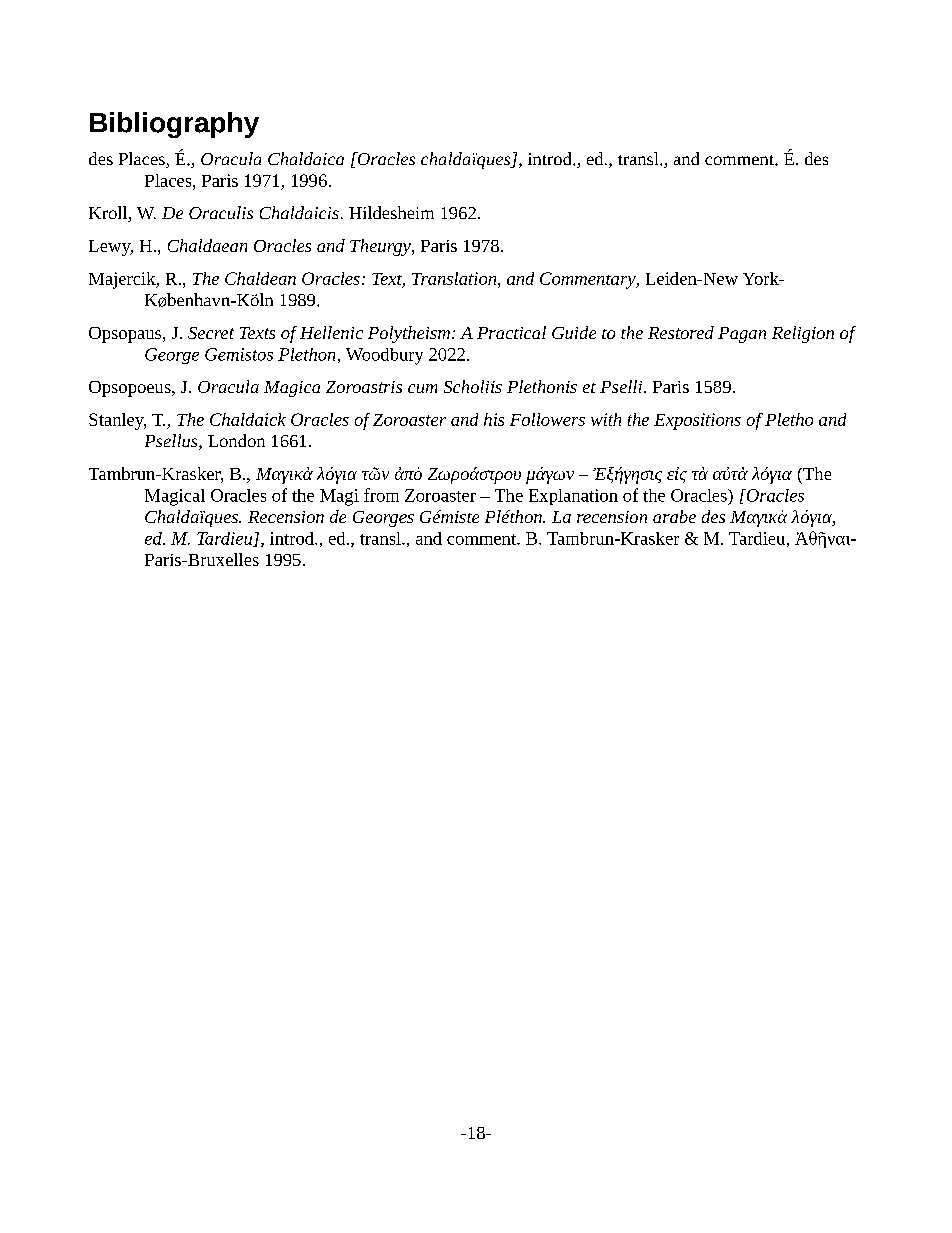 This screenshot has width=952, height=1233. What do you see at coordinates (381, 495) in the screenshot?
I see `from` at bounding box center [381, 495].
